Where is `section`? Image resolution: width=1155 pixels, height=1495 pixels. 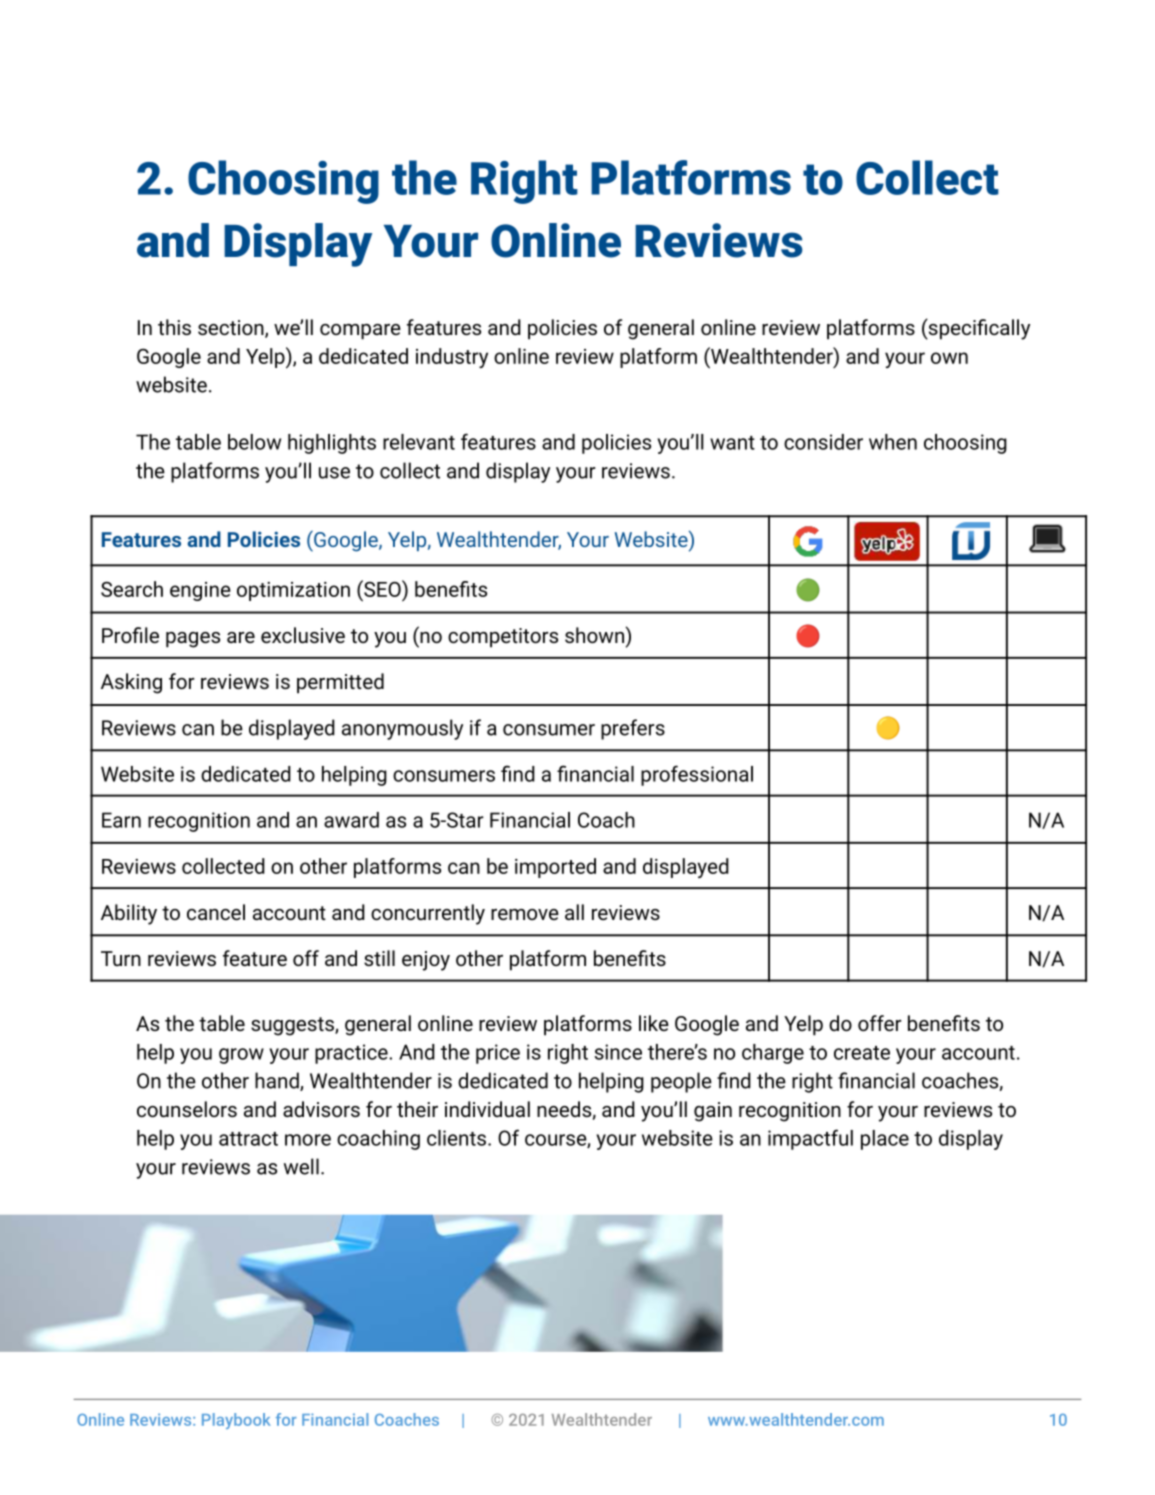
section is located at coordinates (232, 329).
